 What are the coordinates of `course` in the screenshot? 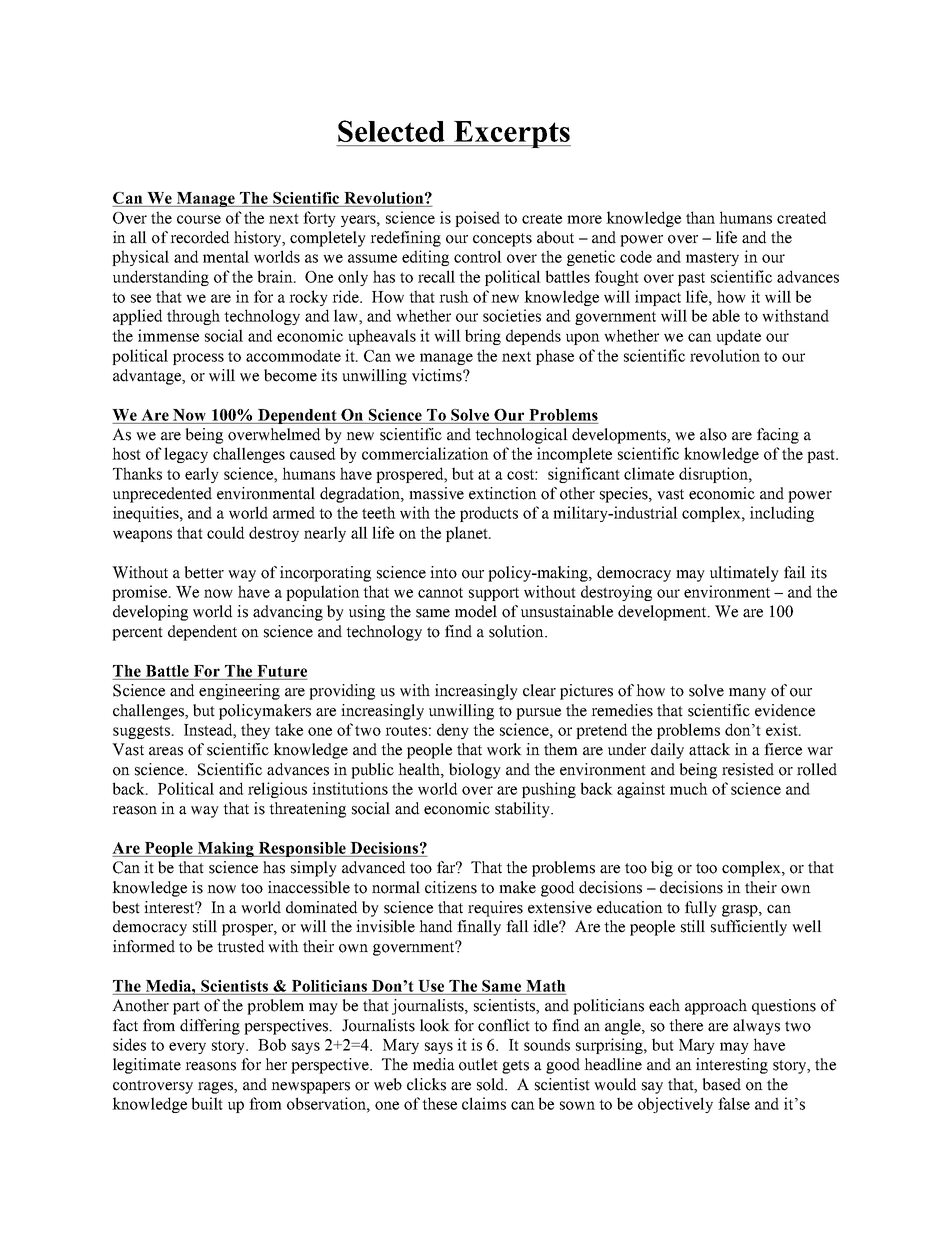 It's located at (199, 219).
